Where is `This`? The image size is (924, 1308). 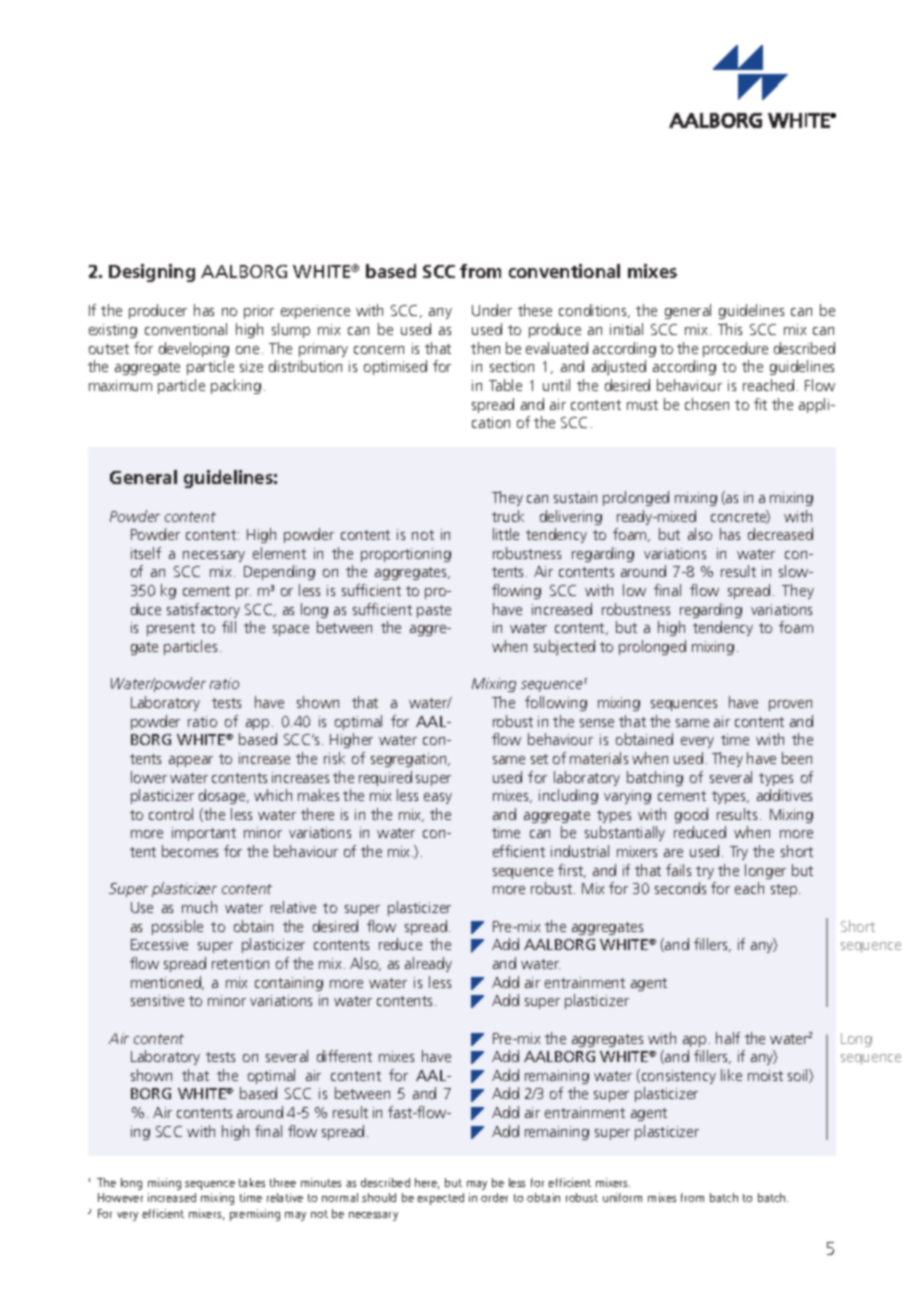 This is located at coordinates (730, 329).
